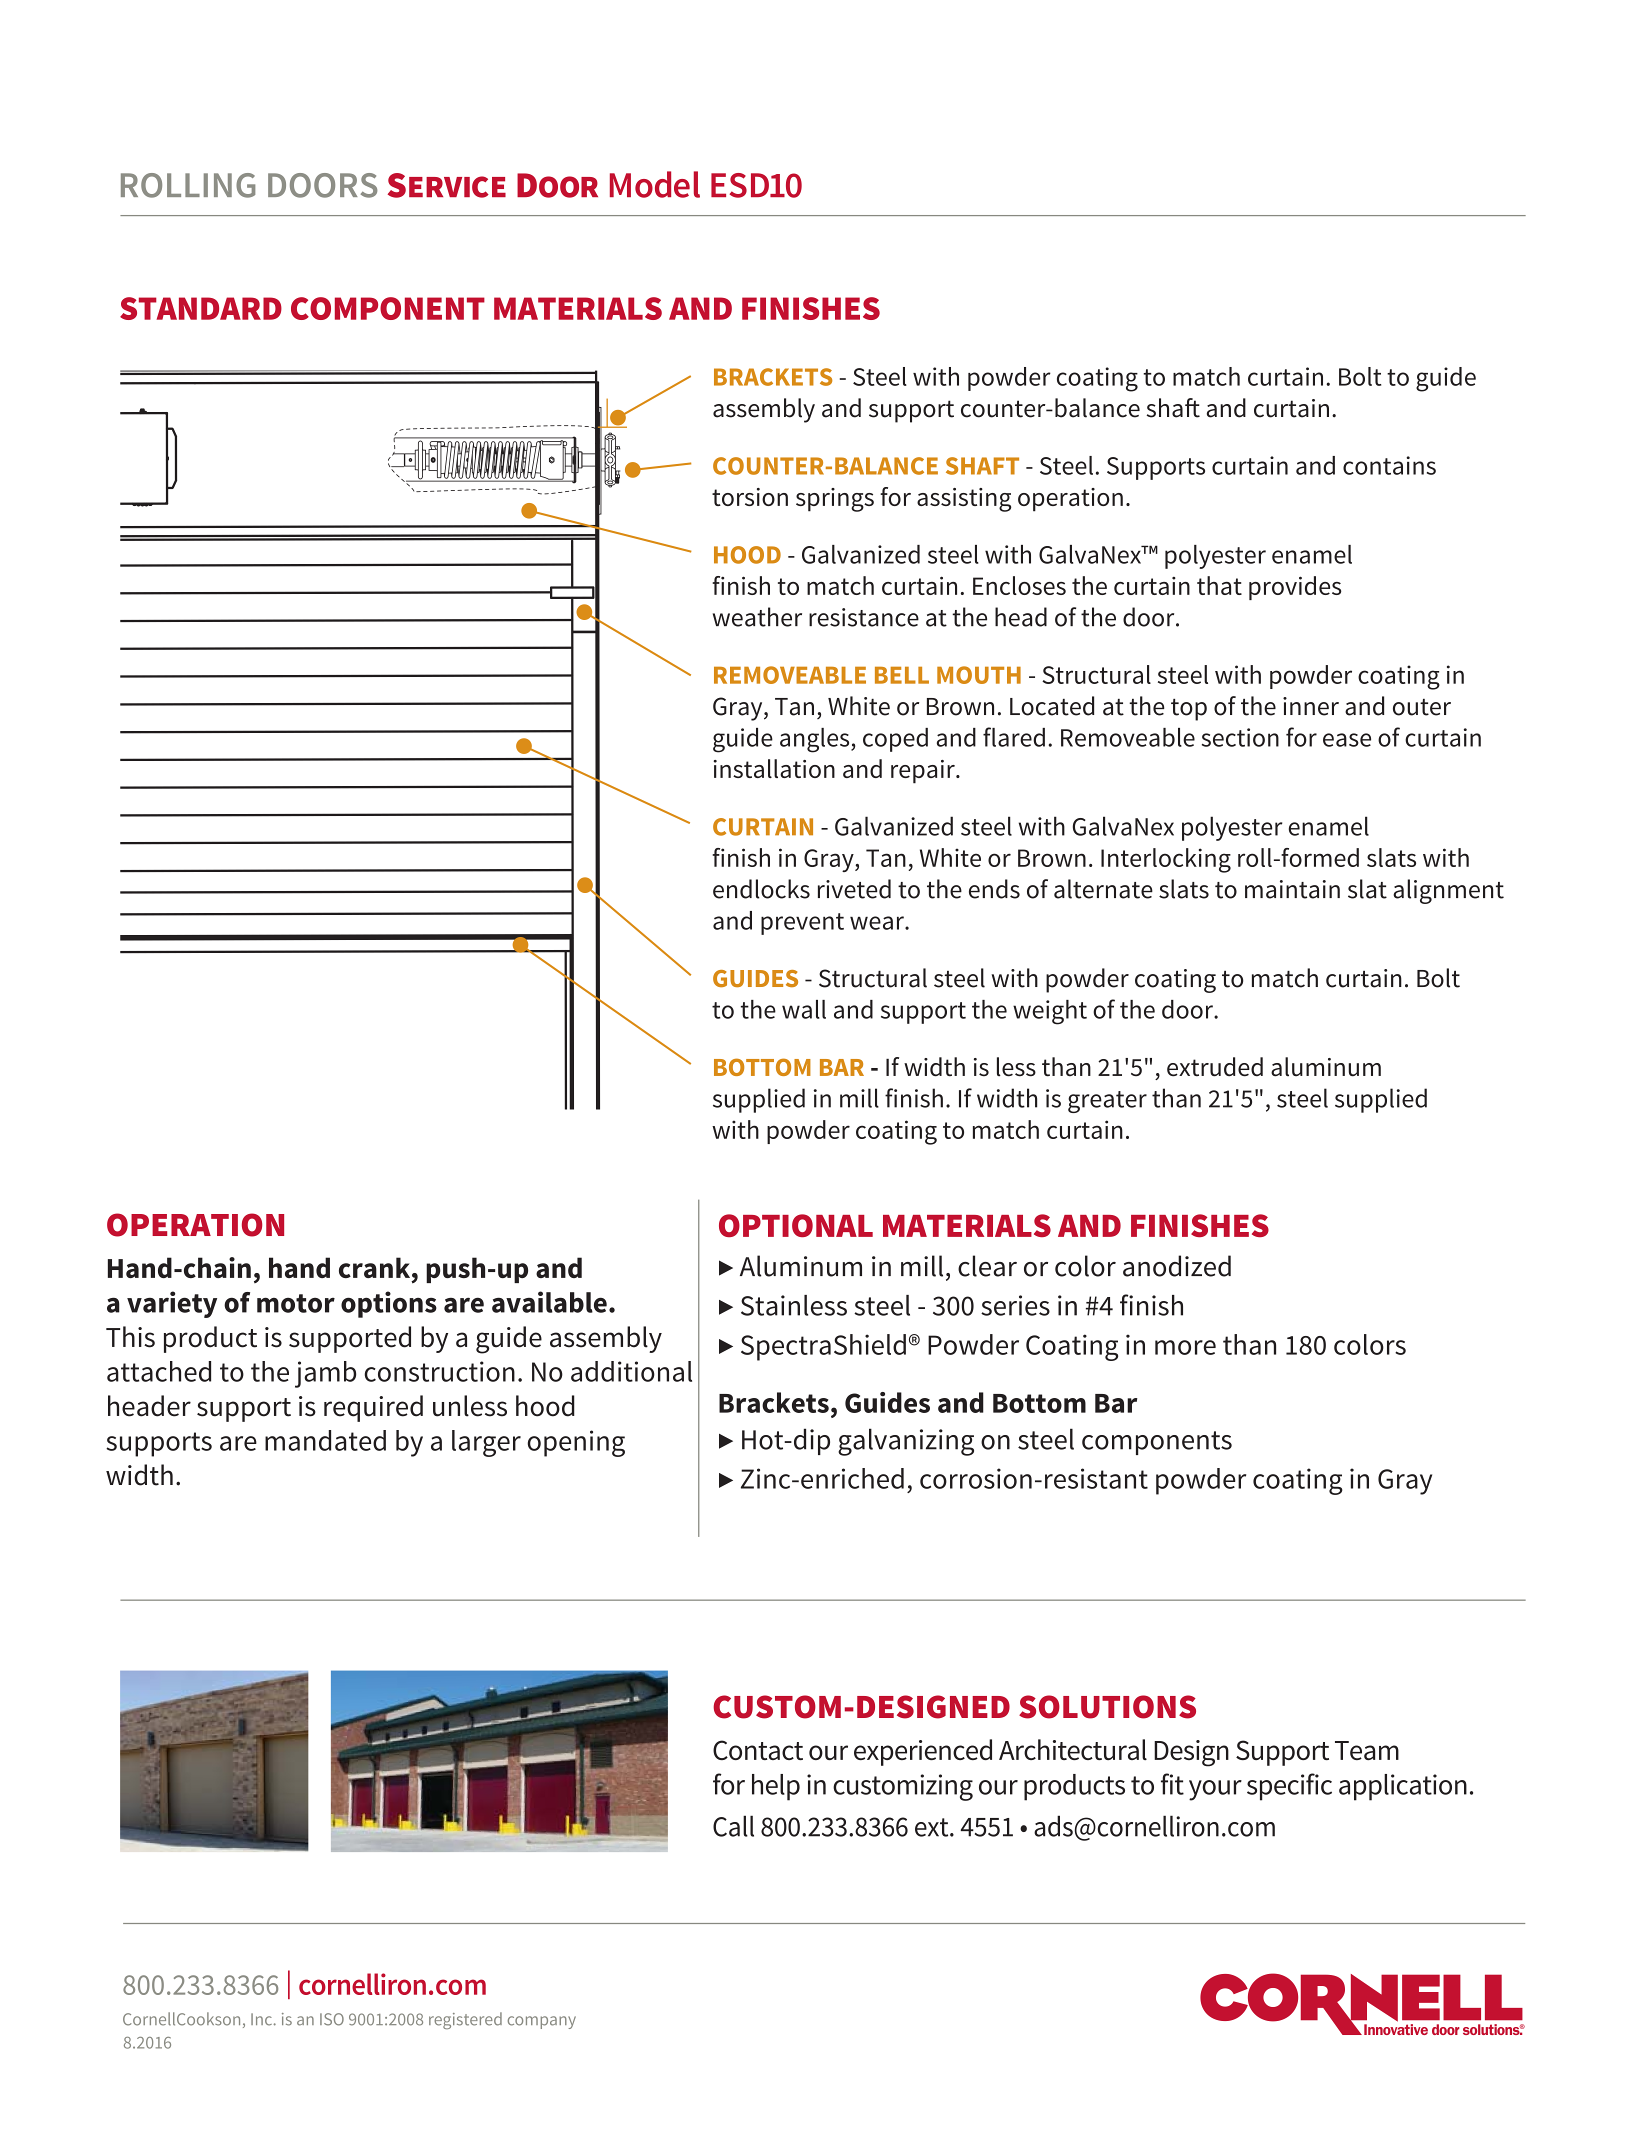  I want to click on Call, so click(733, 1826).
